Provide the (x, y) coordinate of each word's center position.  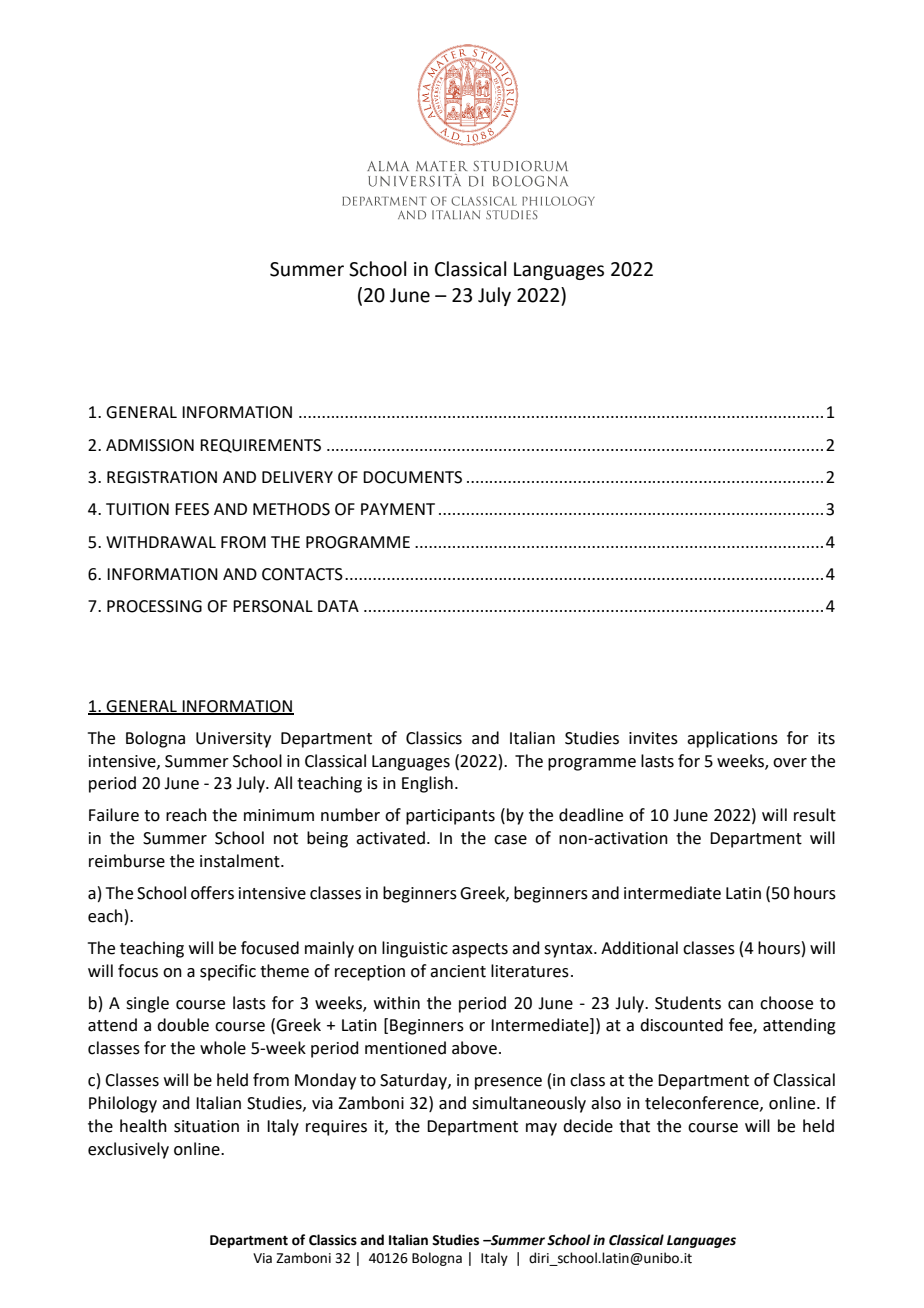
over (790, 763)
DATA (338, 606)
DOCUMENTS (412, 477)
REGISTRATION (162, 477)
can (740, 1005)
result (815, 815)
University (233, 740)
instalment (241, 861)
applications (732, 739)
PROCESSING (154, 606)
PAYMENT (398, 509)
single (147, 1004)
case (510, 840)
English (427, 784)
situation (206, 1126)
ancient (458, 971)
